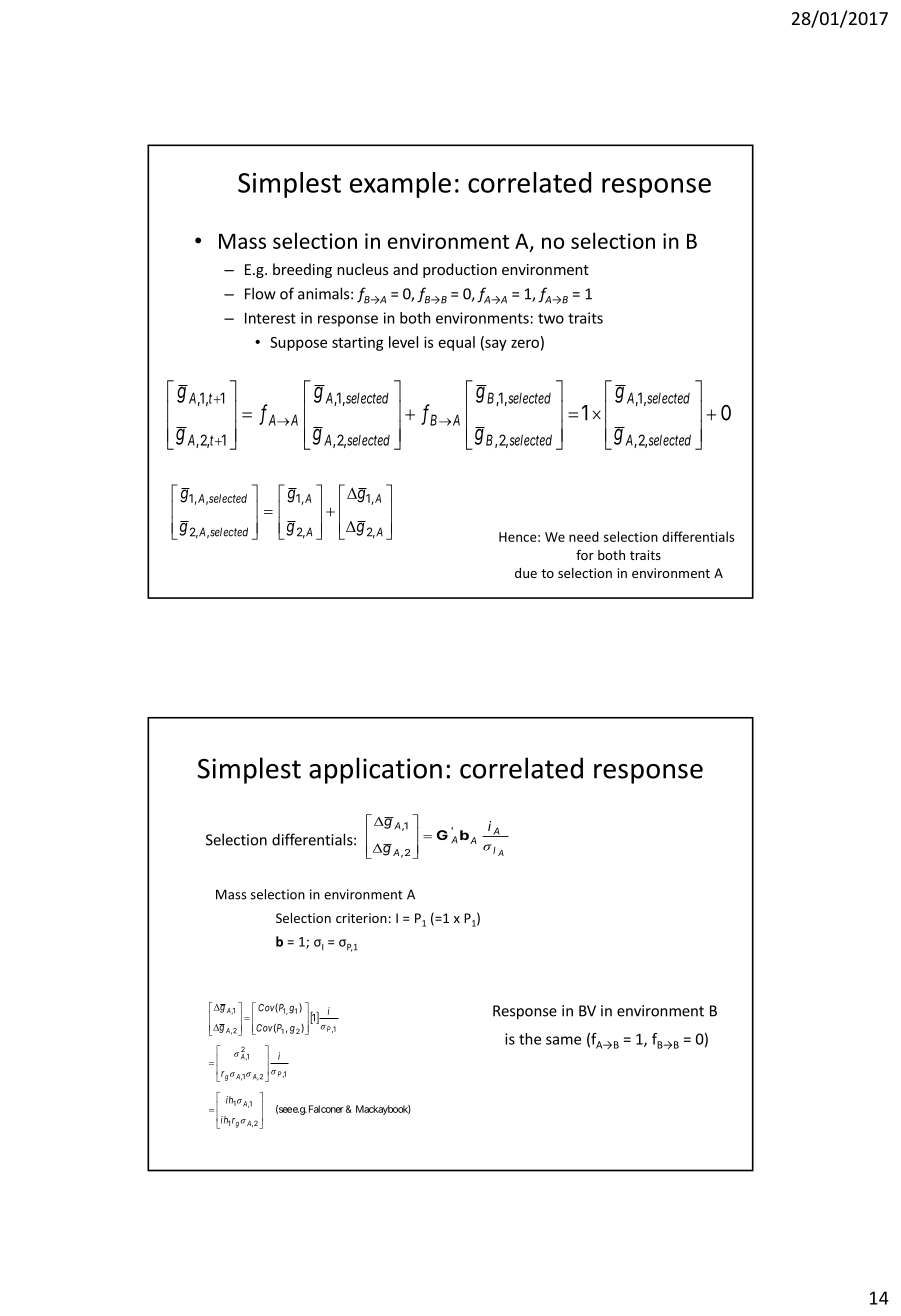  I want to click on example, so click(400, 185).
